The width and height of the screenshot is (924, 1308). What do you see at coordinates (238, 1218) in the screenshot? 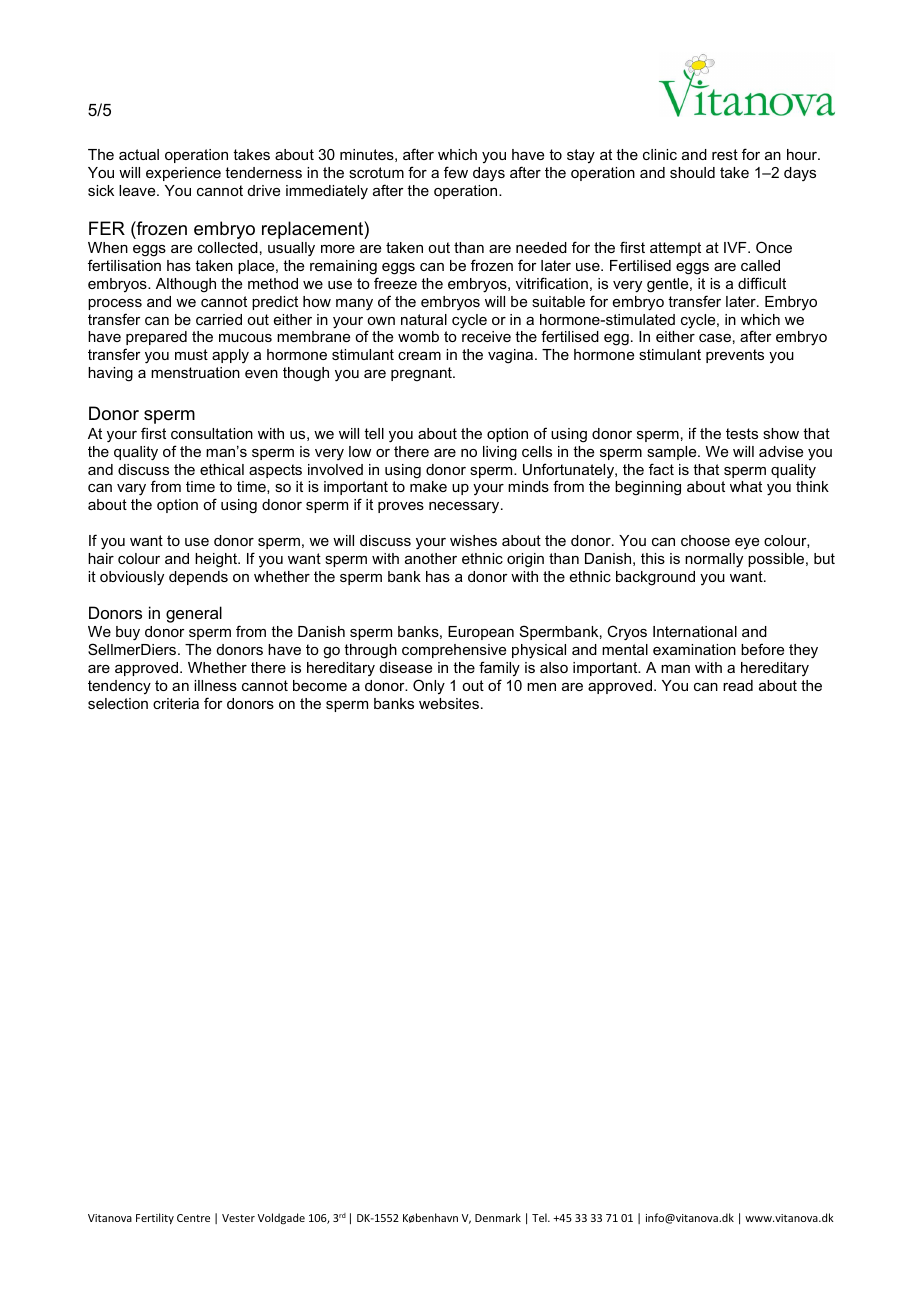
I see `Vester` at bounding box center [238, 1218].
